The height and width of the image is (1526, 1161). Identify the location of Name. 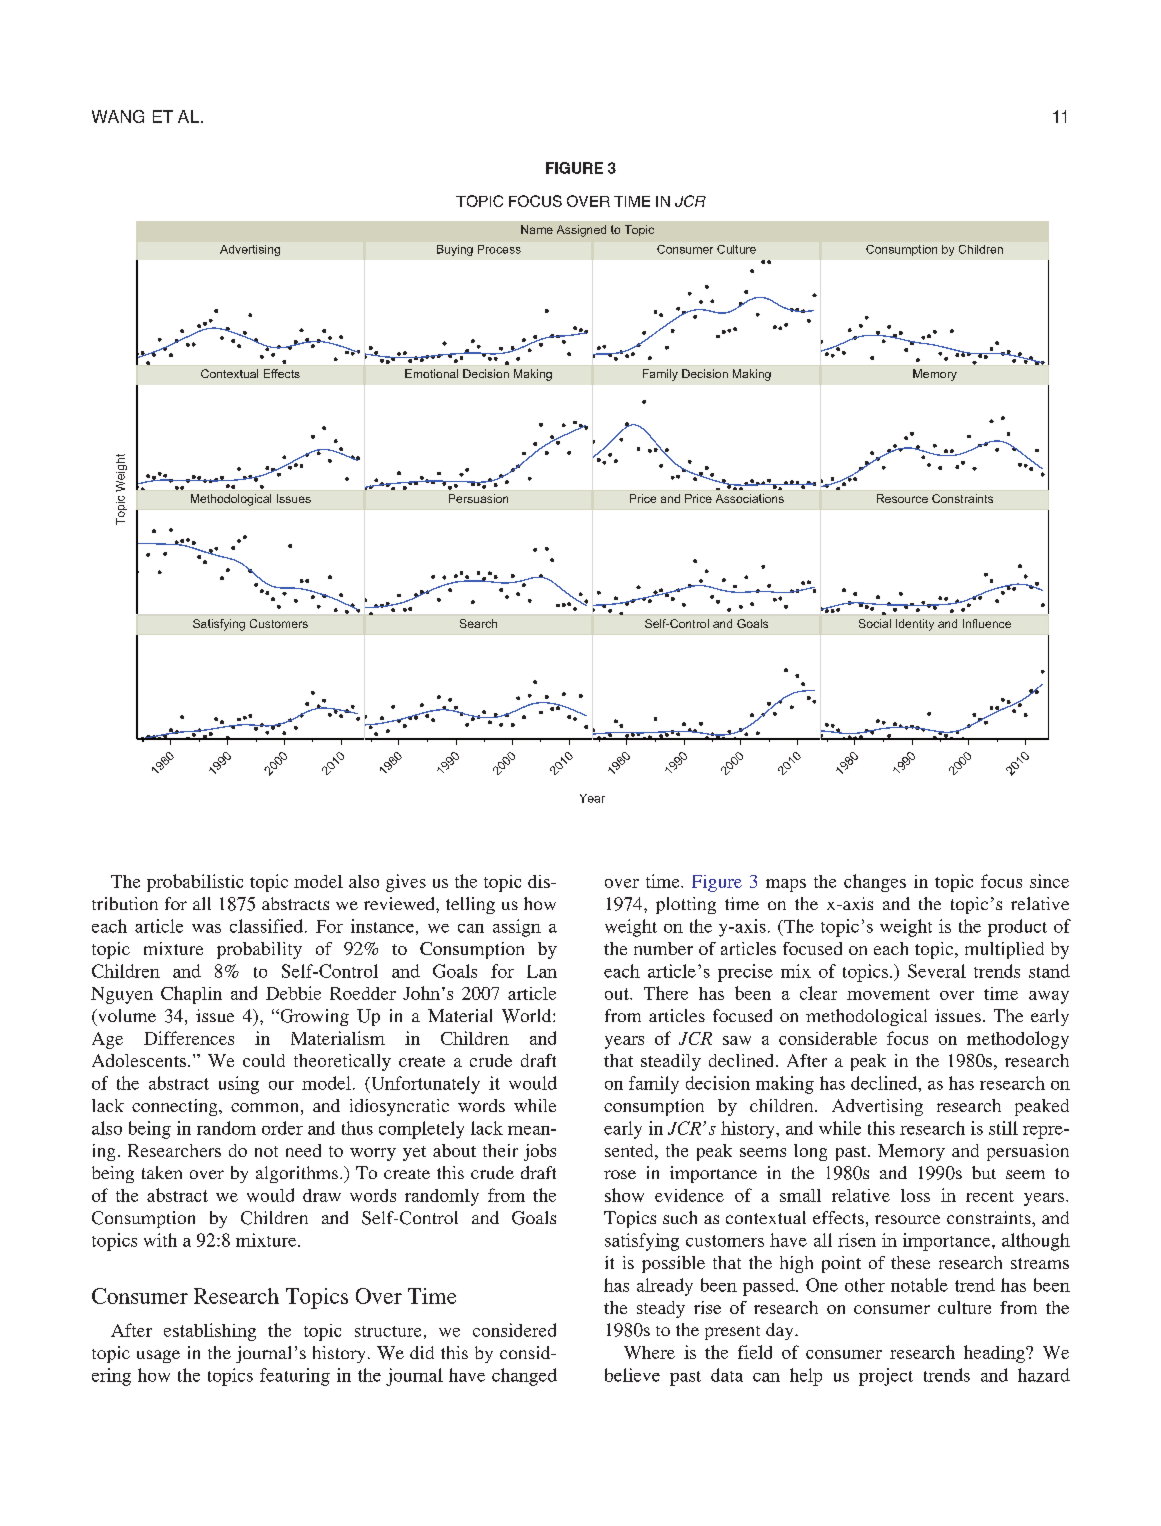
(537, 229).
